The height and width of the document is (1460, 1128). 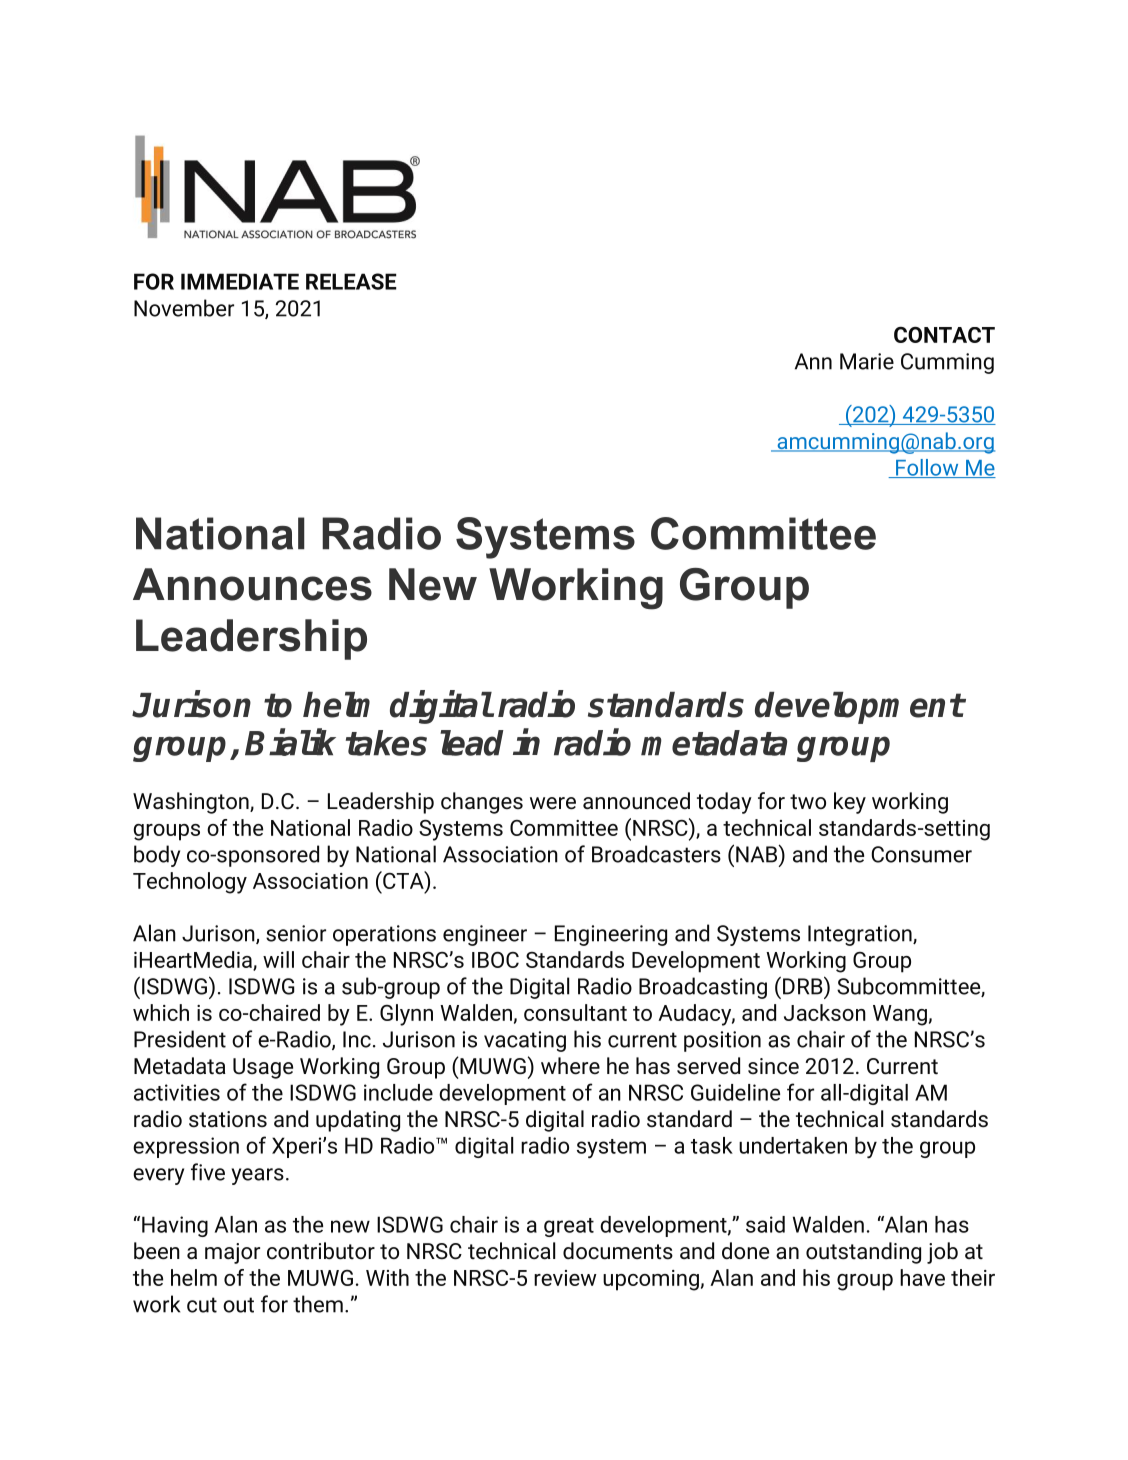 What do you see at coordinates (278, 959) in the document?
I see `will` at bounding box center [278, 959].
